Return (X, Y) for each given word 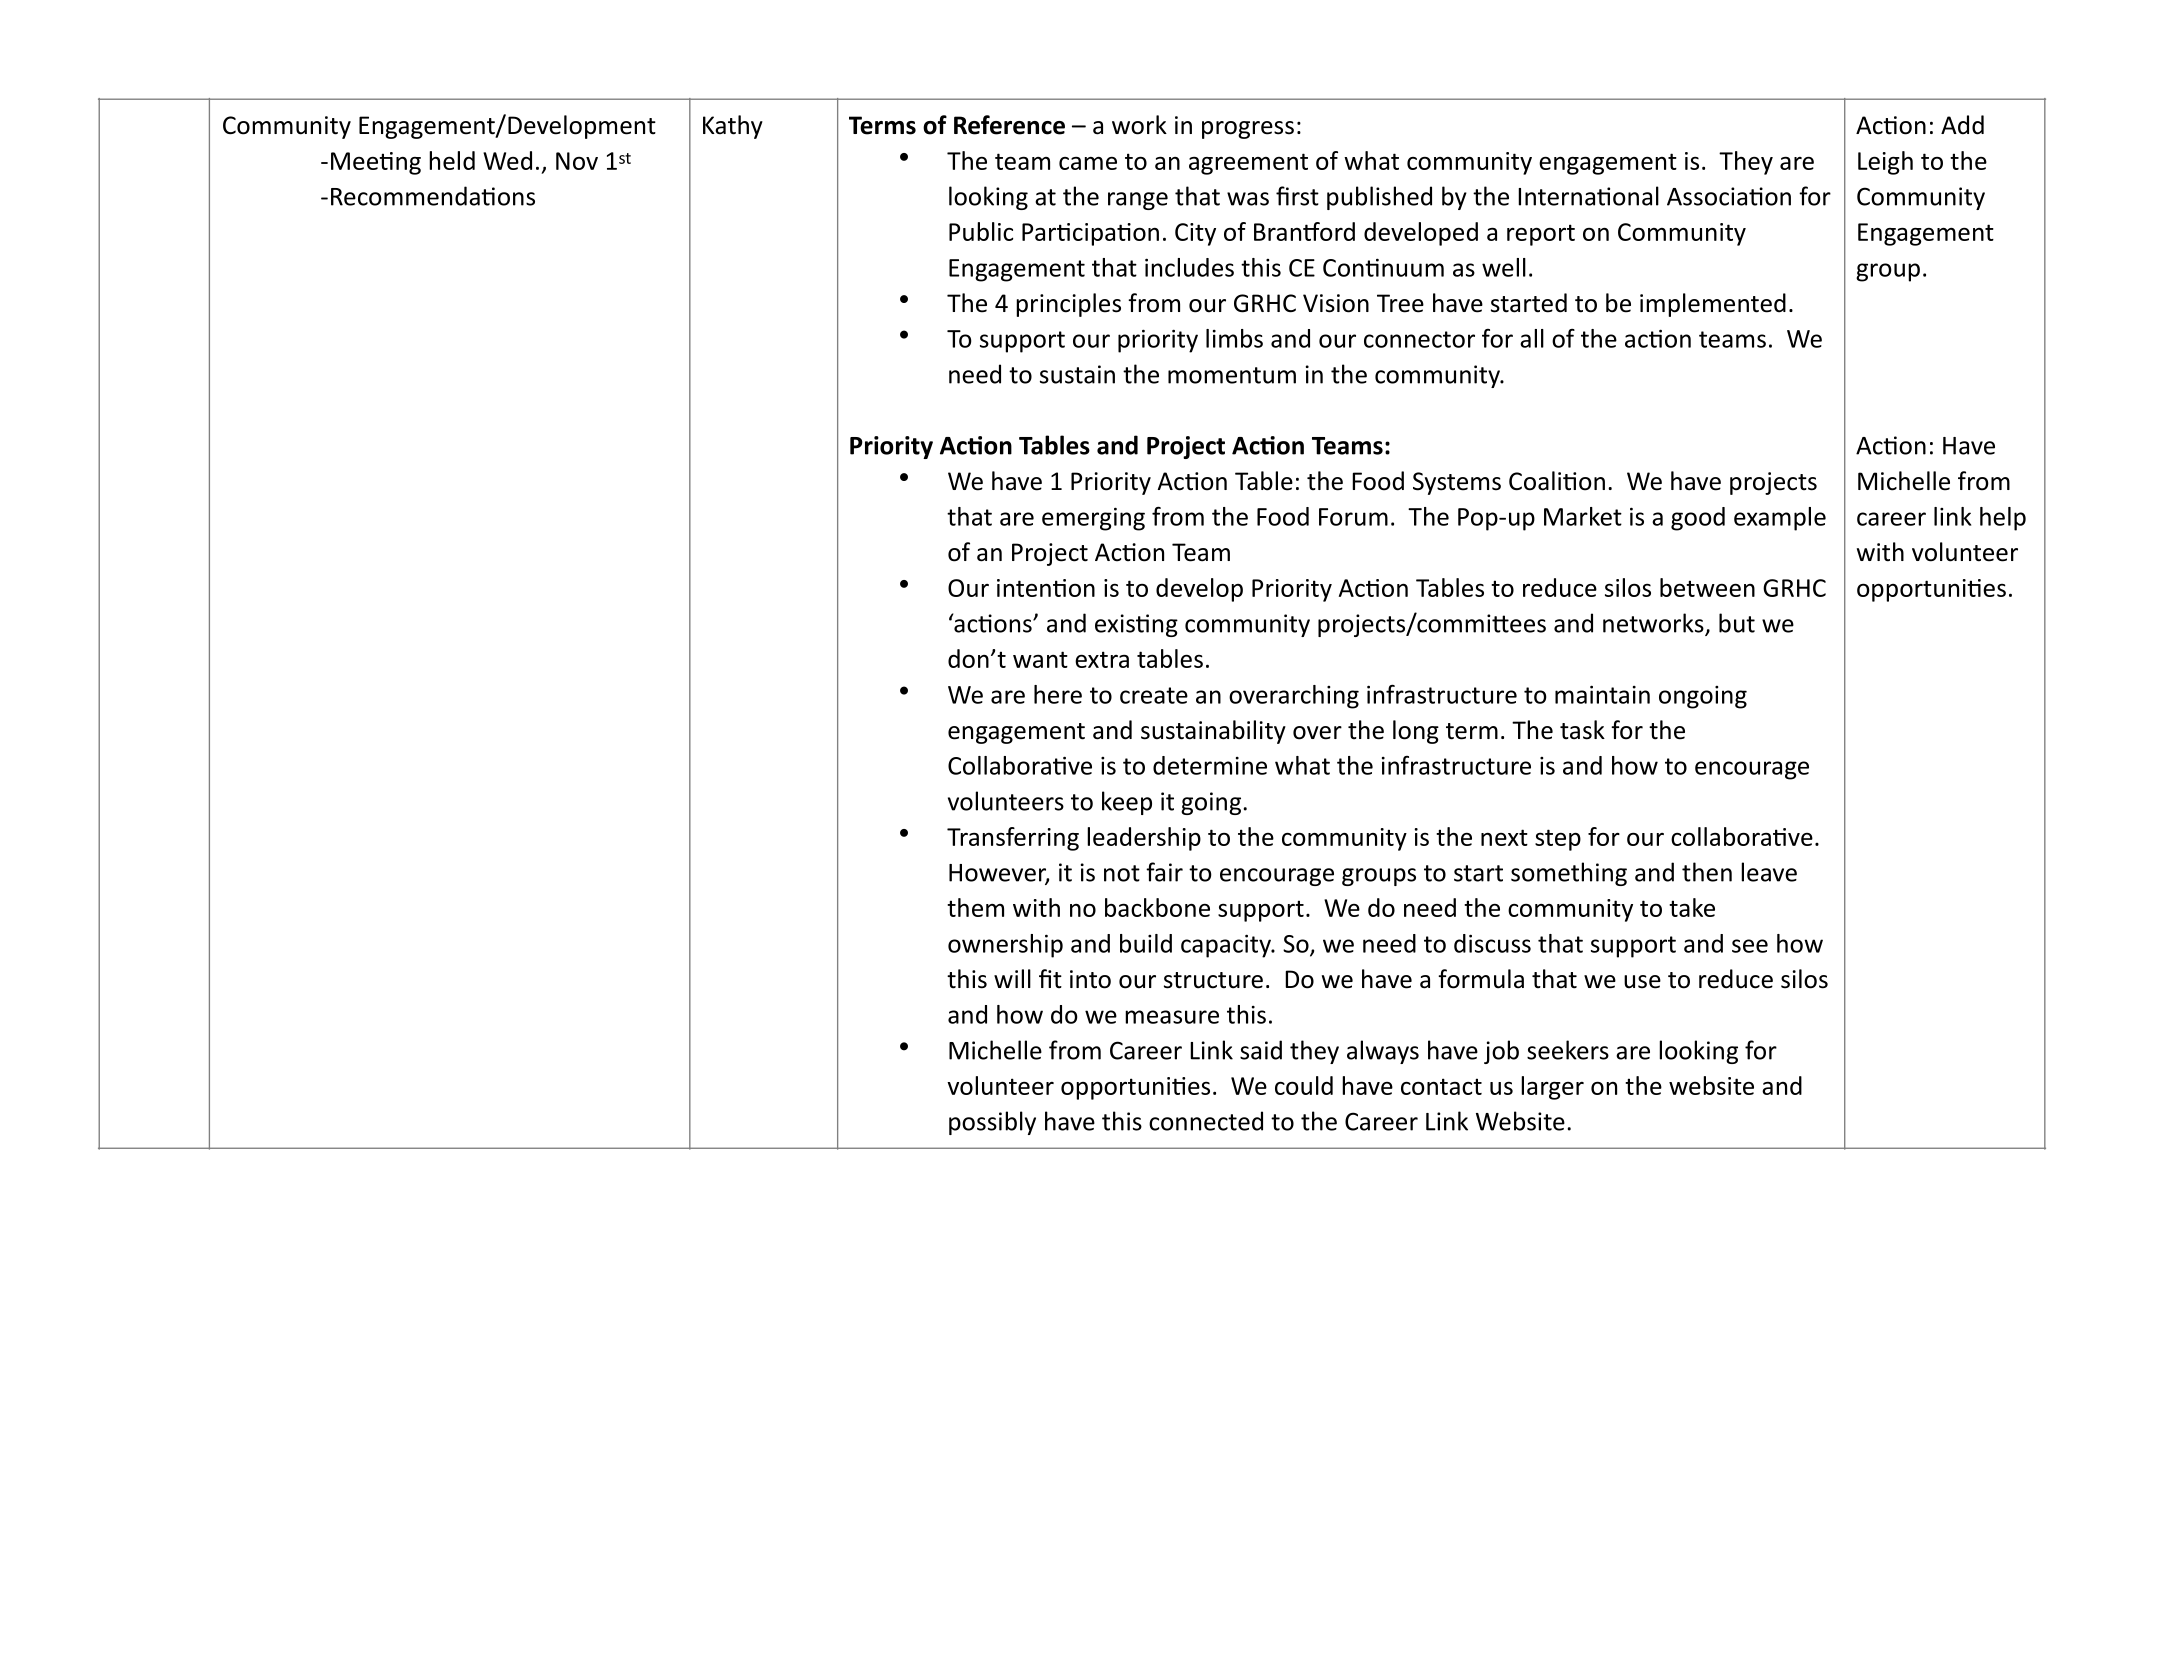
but (1737, 623)
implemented (1713, 305)
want (1040, 659)
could (1304, 1085)
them (975, 907)
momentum (1232, 375)
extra (1102, 659)
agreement (1248, 164)
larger (1552, 1088)
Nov (577, 161)
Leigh (1885, 163)
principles (1068, 305)
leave (1769, 872)
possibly (992, 1123)
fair (1164, 872)
